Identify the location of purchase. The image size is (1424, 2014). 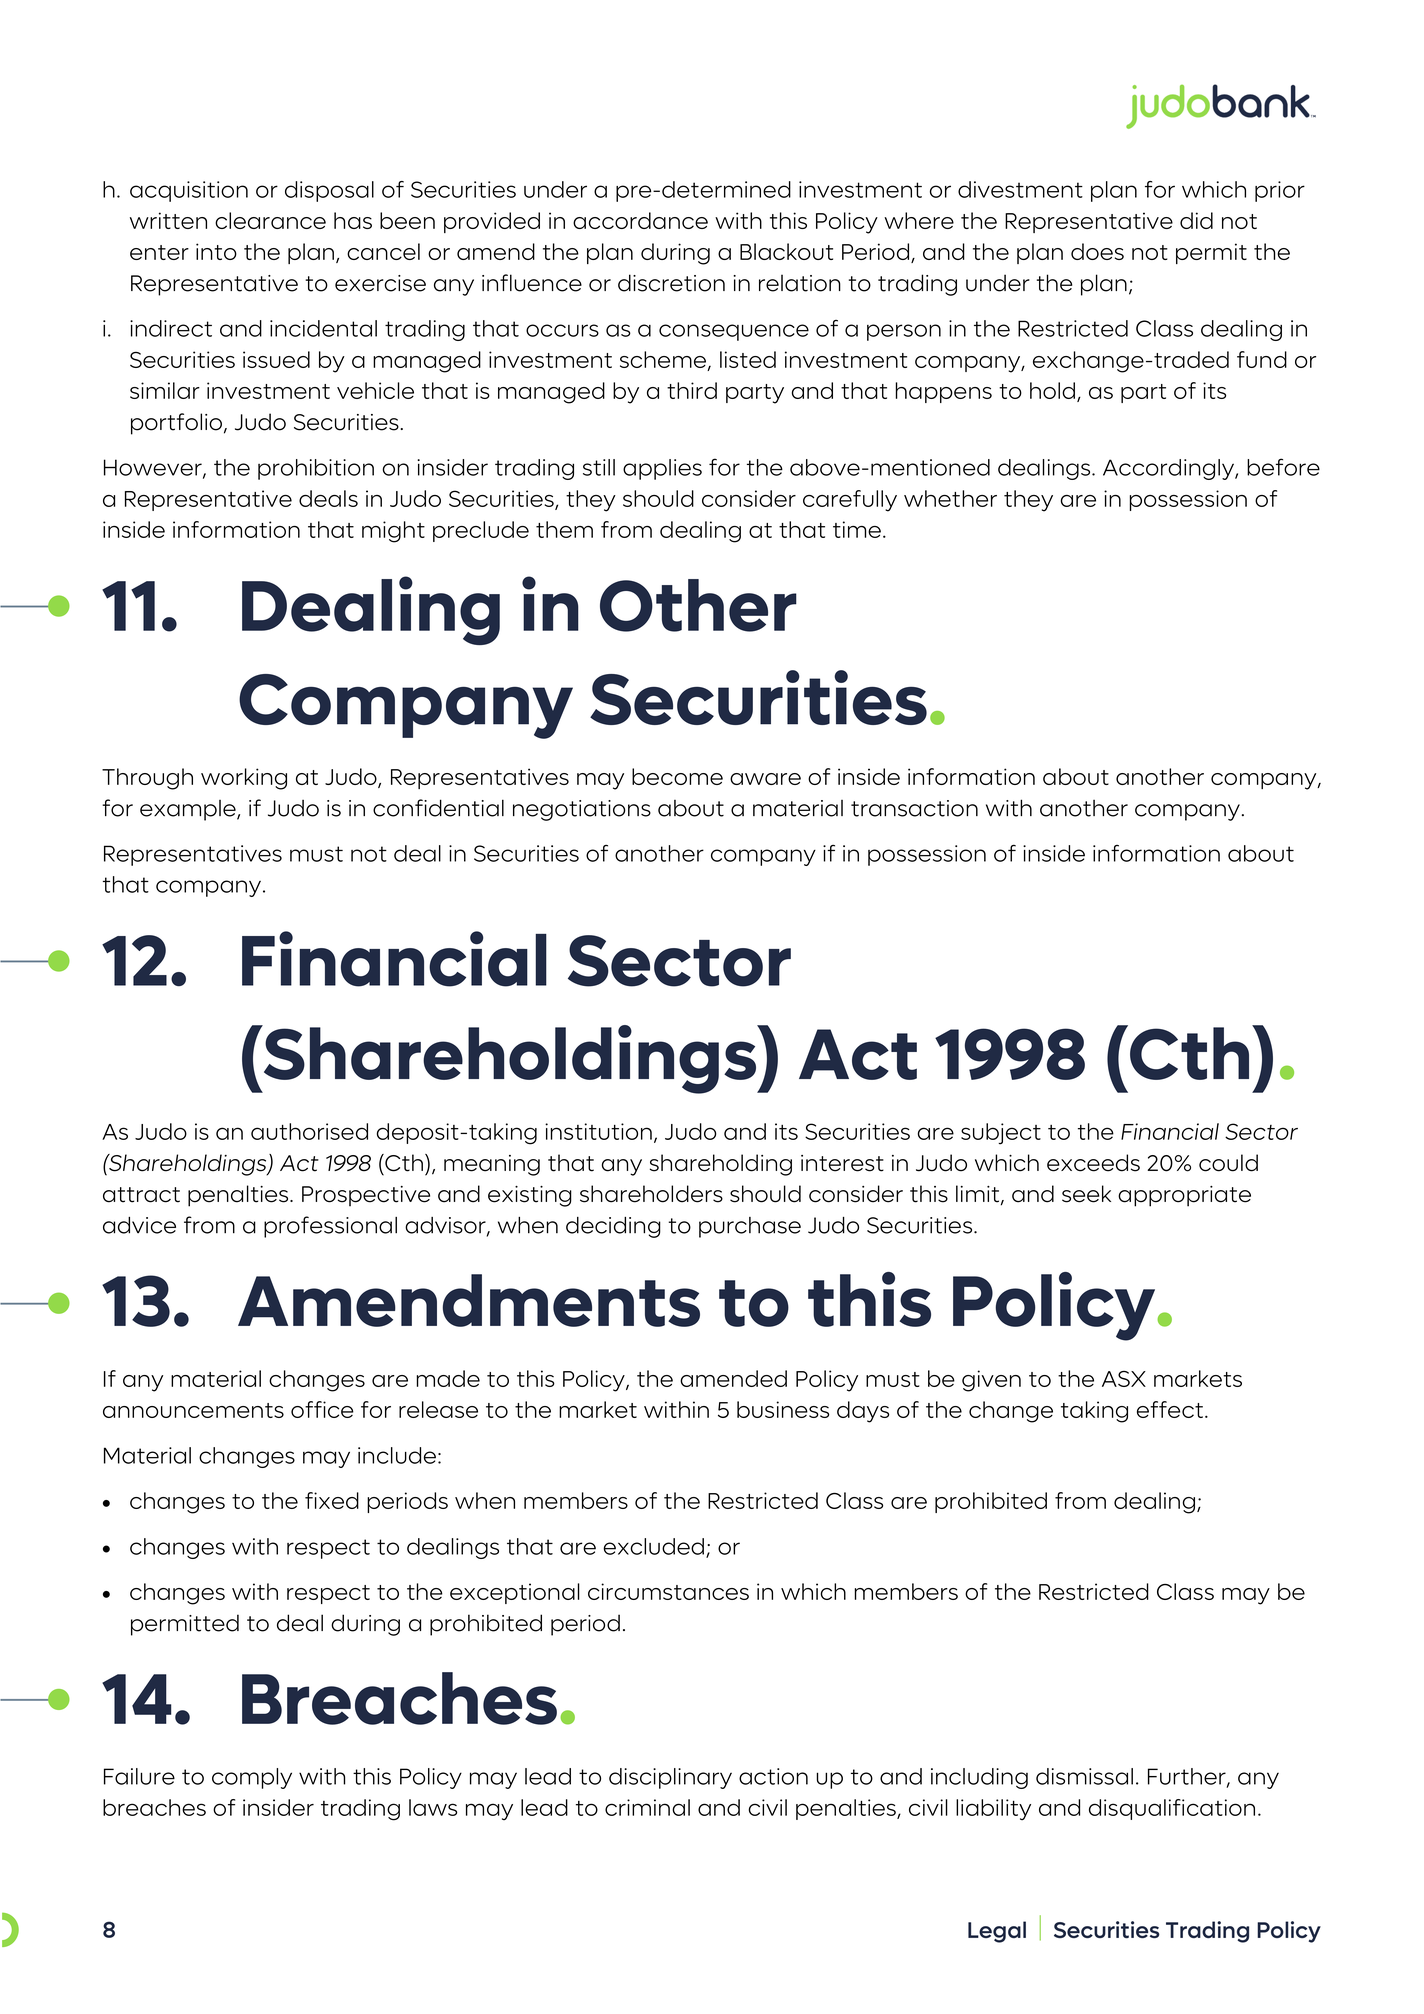
(750, 1227).
